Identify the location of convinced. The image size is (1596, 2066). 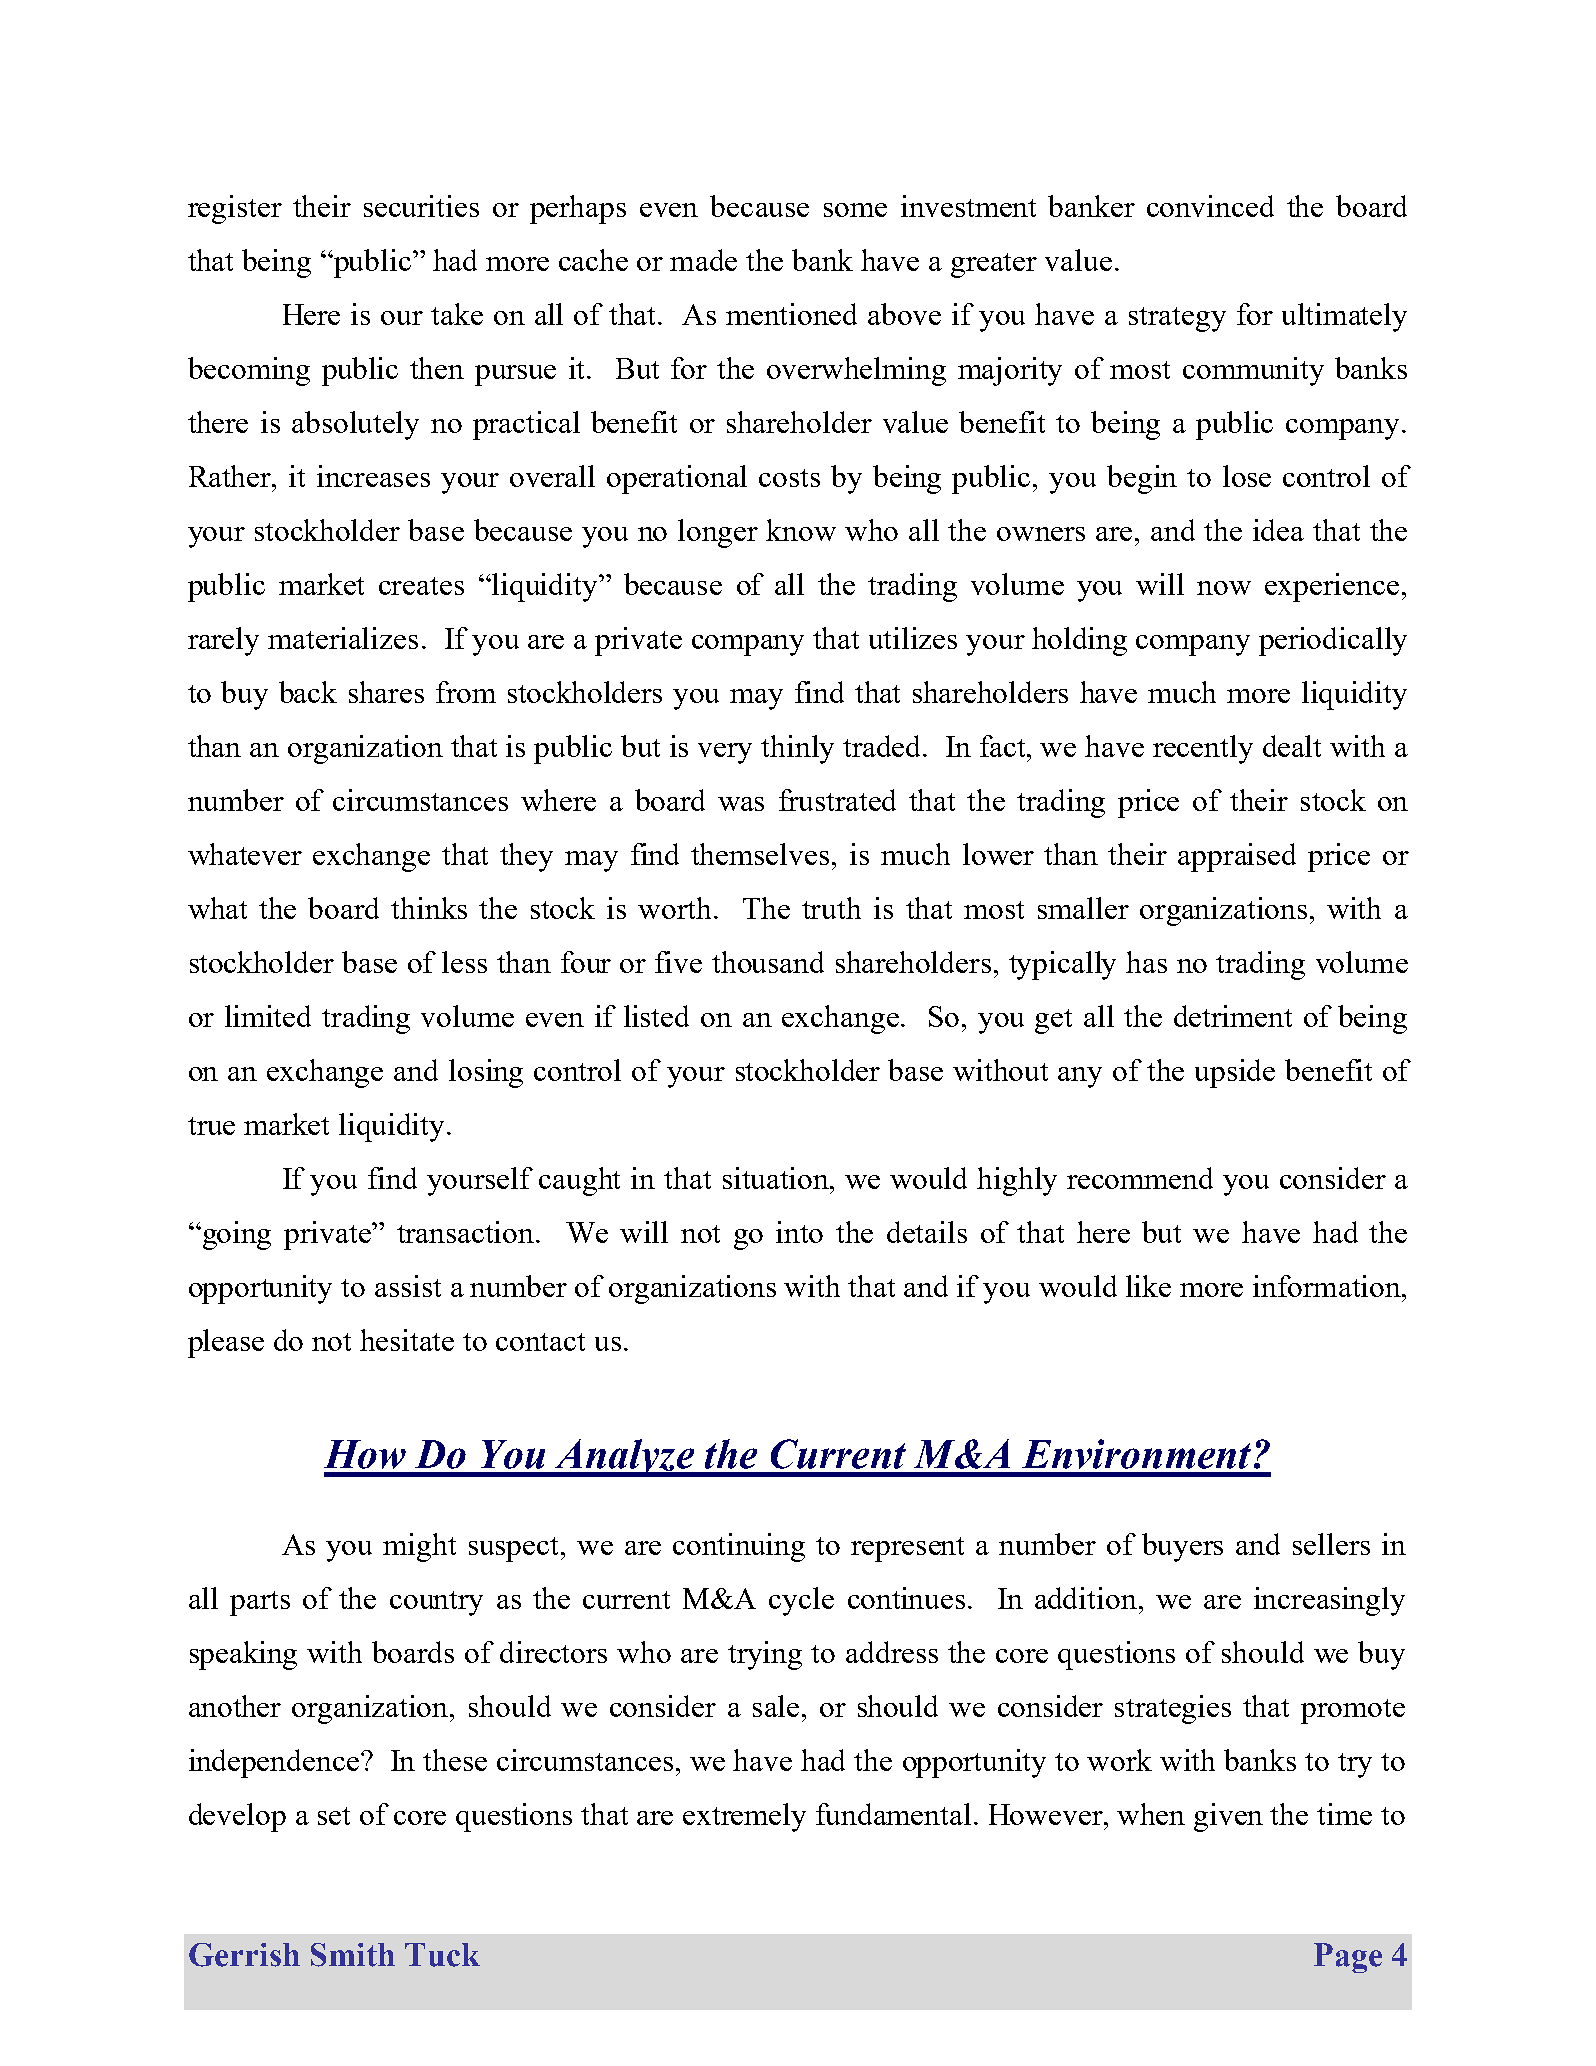
(1210, 206).
